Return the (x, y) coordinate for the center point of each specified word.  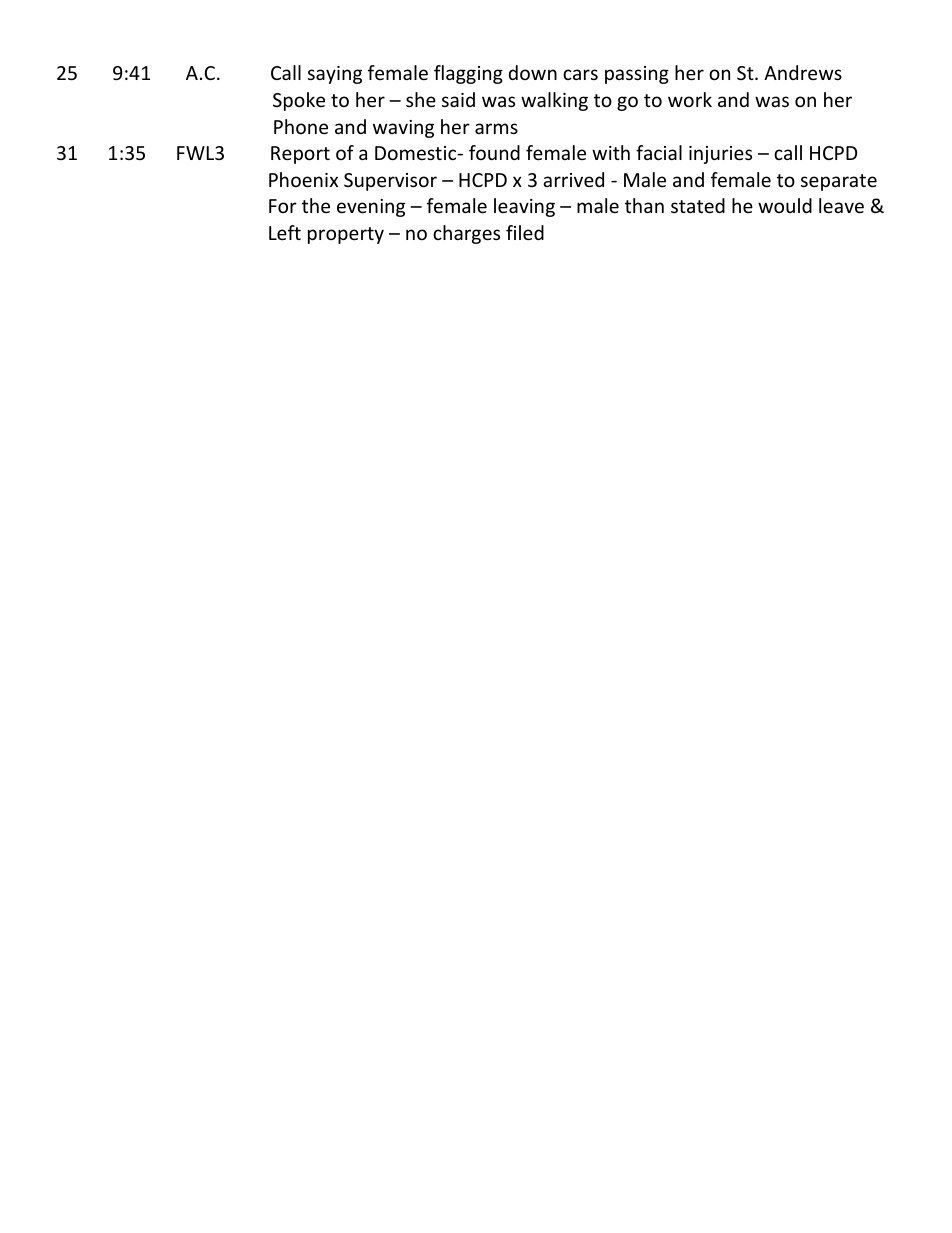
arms (496, 128)
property (346, 235)
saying (335, 75)
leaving (524, 207)
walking (554, 101)
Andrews (803, 72)
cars (580, 74)
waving (403, 129)
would (785, 205)
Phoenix (303, 179)
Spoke (299, 101)
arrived (573, 179)
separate (839, 182)
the (316, 205)
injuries (720, 155)
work (690, 99)
